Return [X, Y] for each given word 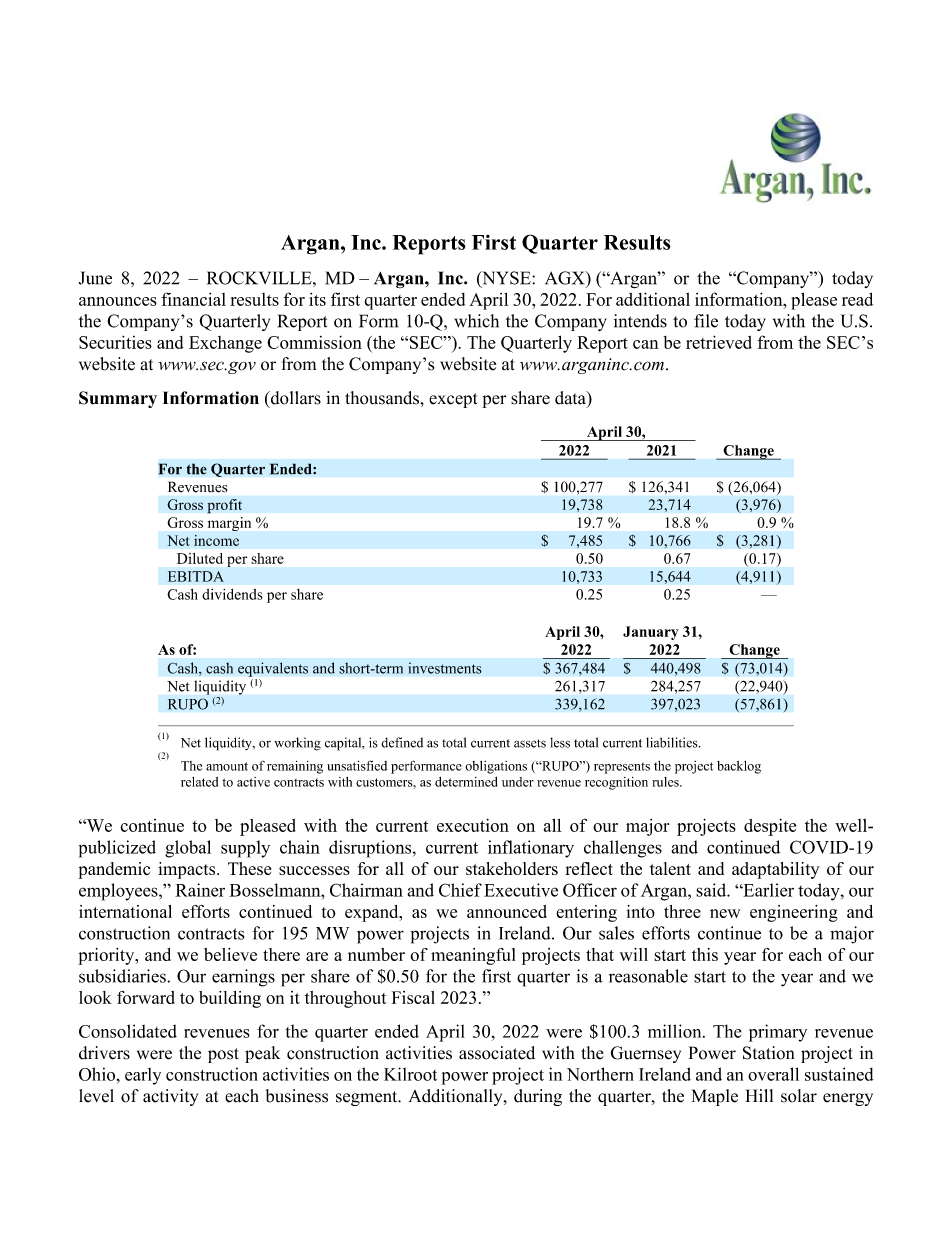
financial [194, 299]
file [706, 321]
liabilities [673, 742]
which [476, 321]
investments [445, 668]
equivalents [273, 669]
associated [497, 1053]
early [143, 1076]
